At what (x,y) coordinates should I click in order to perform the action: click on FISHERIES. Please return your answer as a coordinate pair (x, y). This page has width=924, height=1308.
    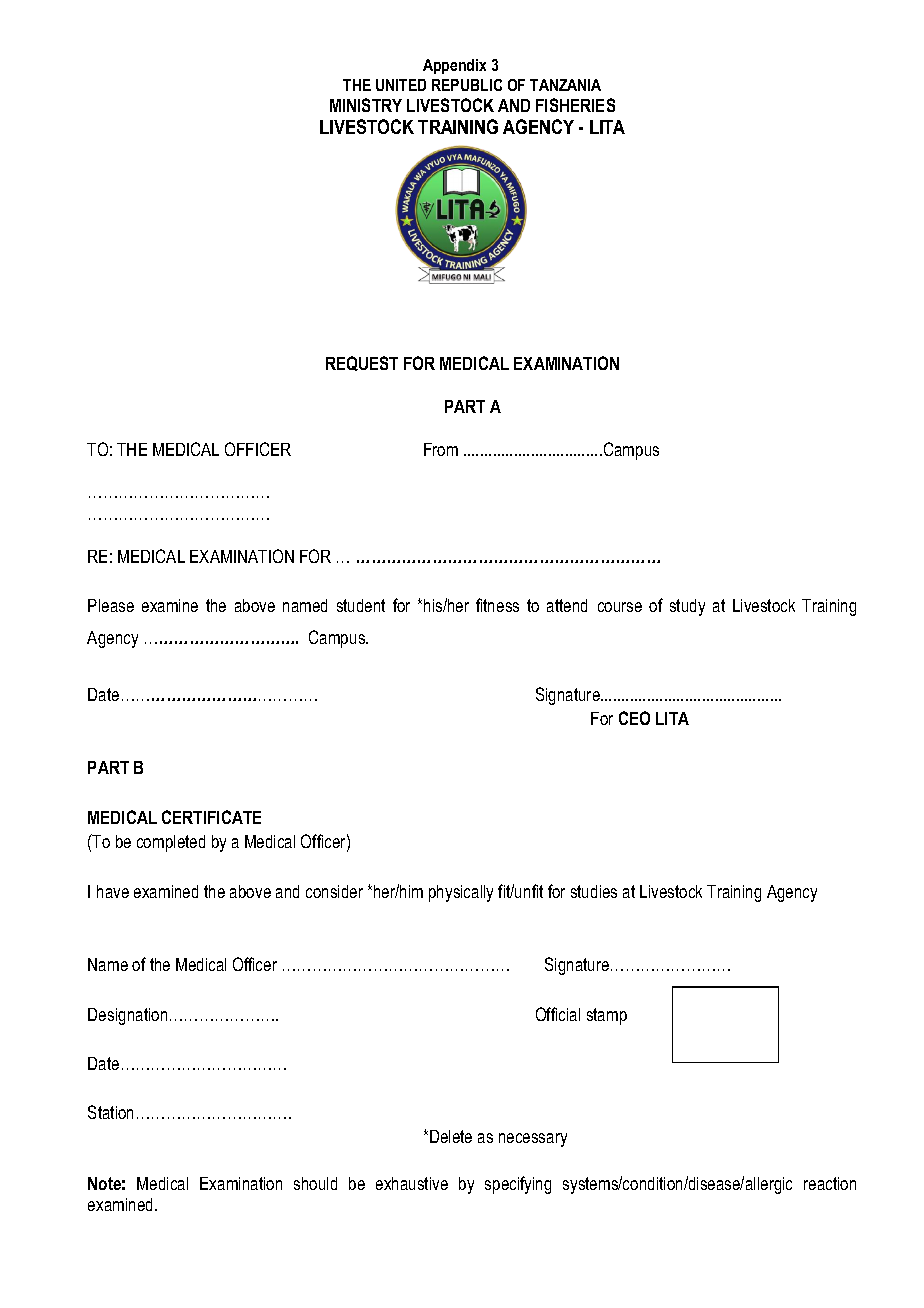
    Looking at the image, I should click on (575, 105).
